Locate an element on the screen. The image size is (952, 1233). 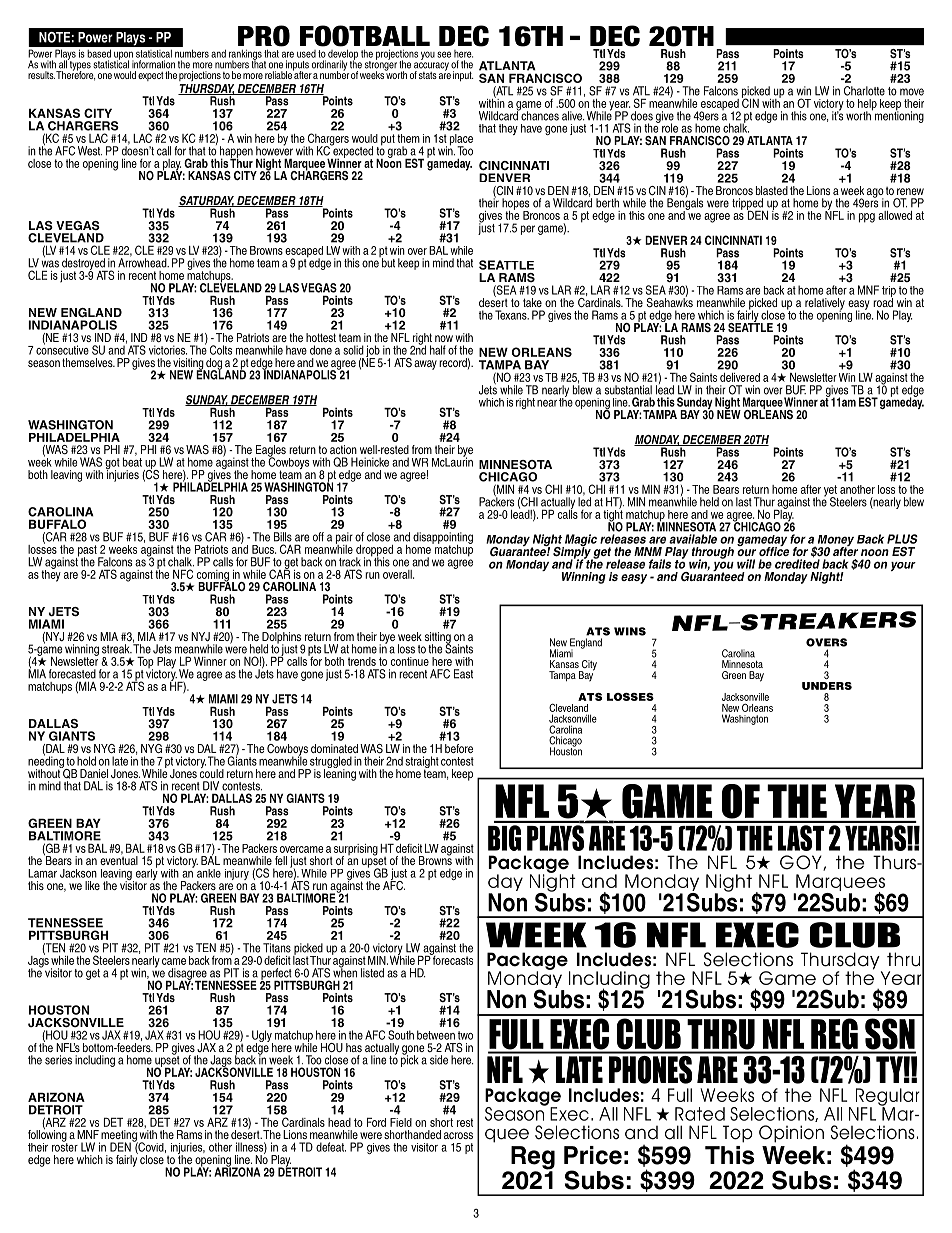
UNDERS is located at coordinates (827, 686).
